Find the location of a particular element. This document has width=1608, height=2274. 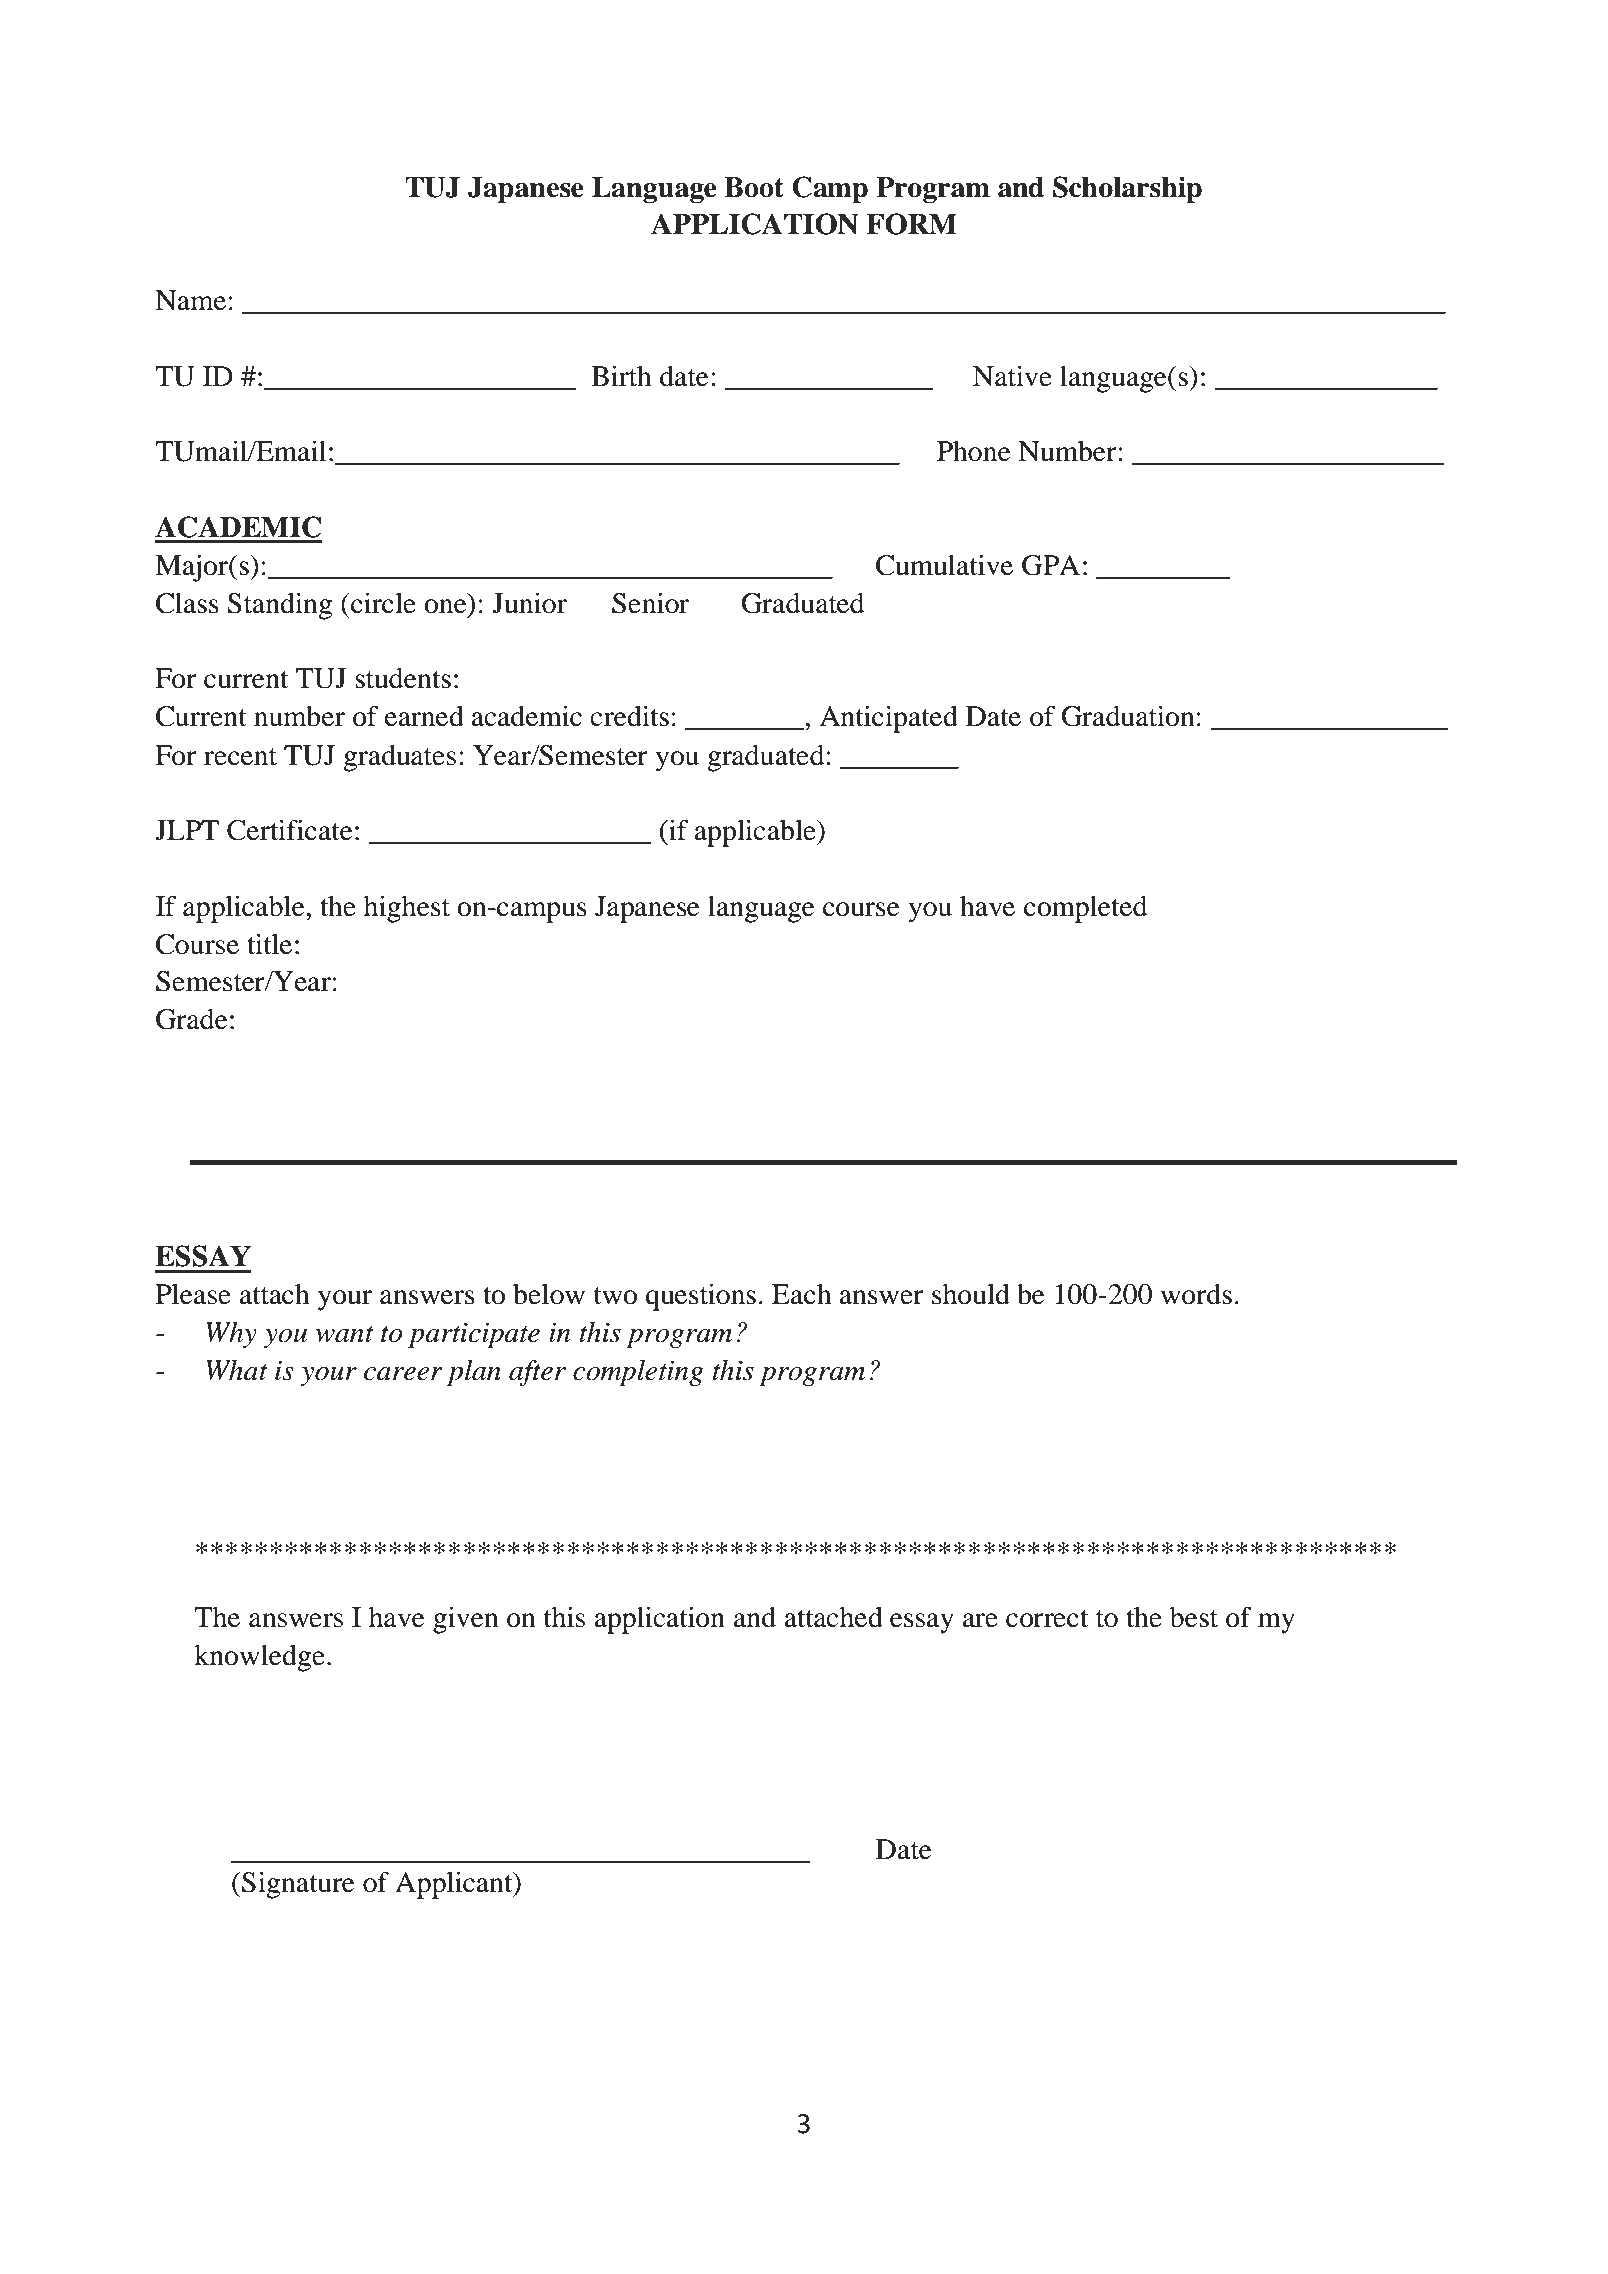

Signature is located at coordinates (298, 1885).
